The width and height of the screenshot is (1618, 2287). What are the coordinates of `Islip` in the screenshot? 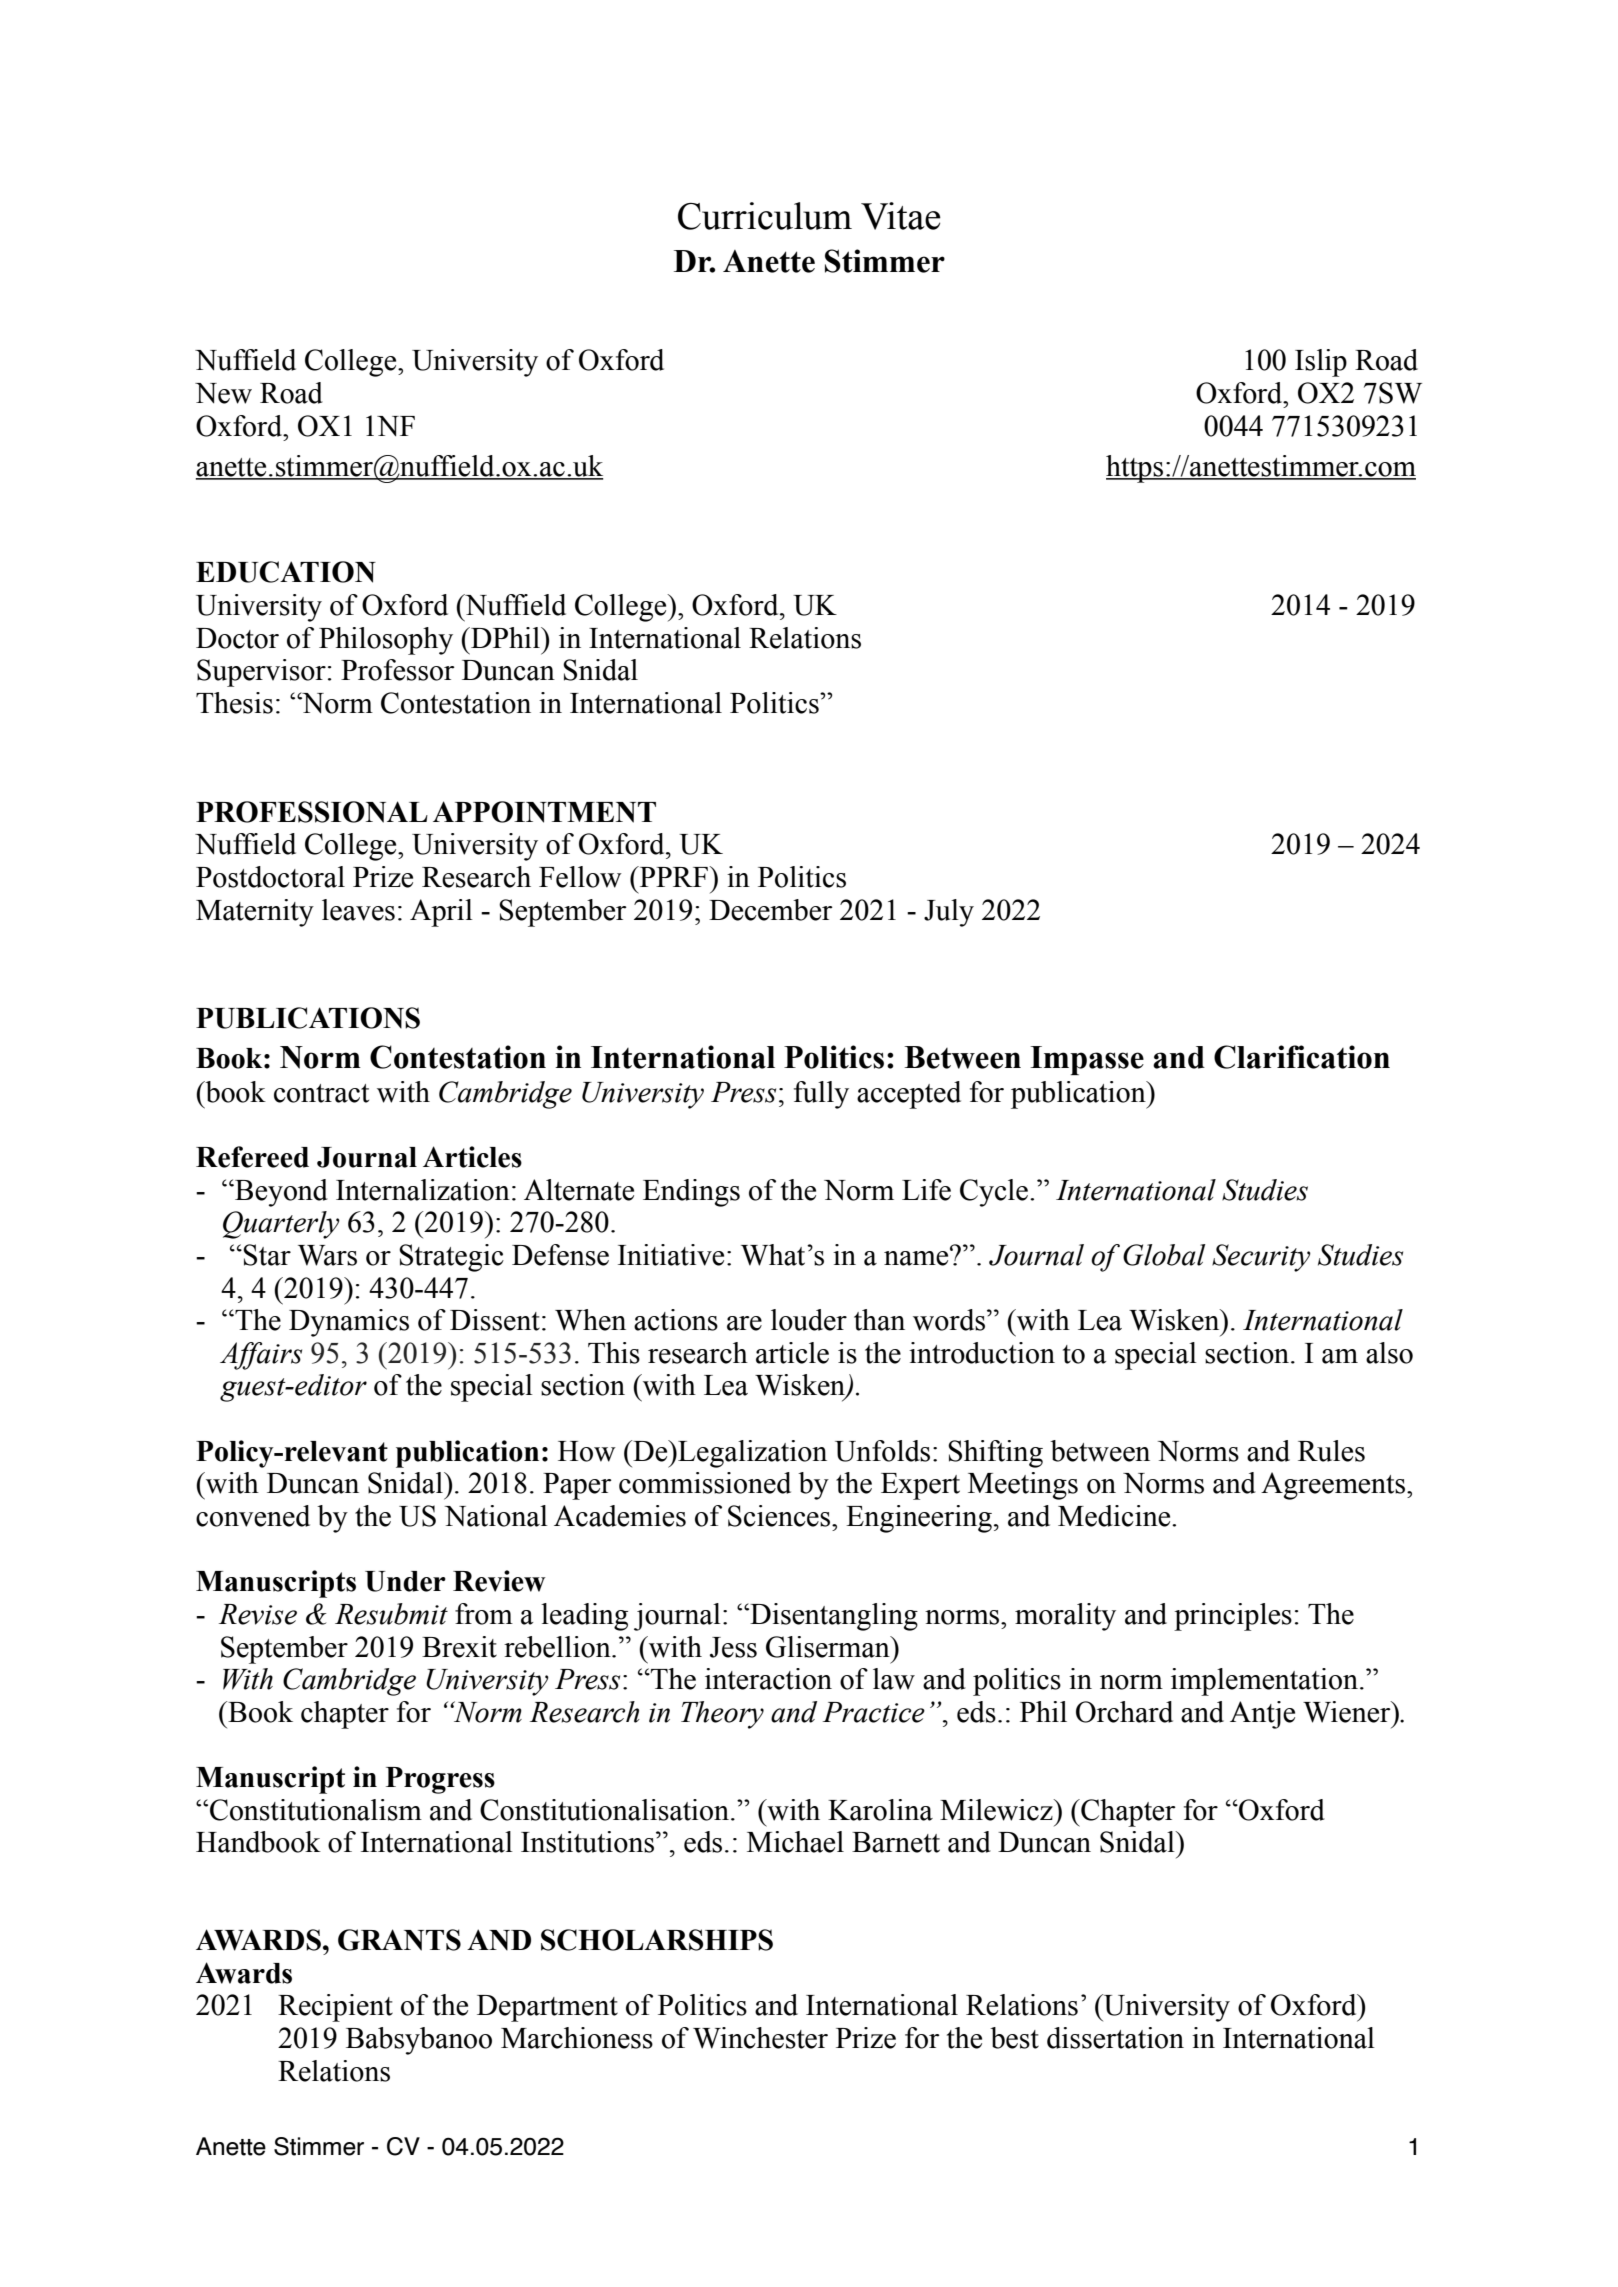 It's located at (1321, 363).
